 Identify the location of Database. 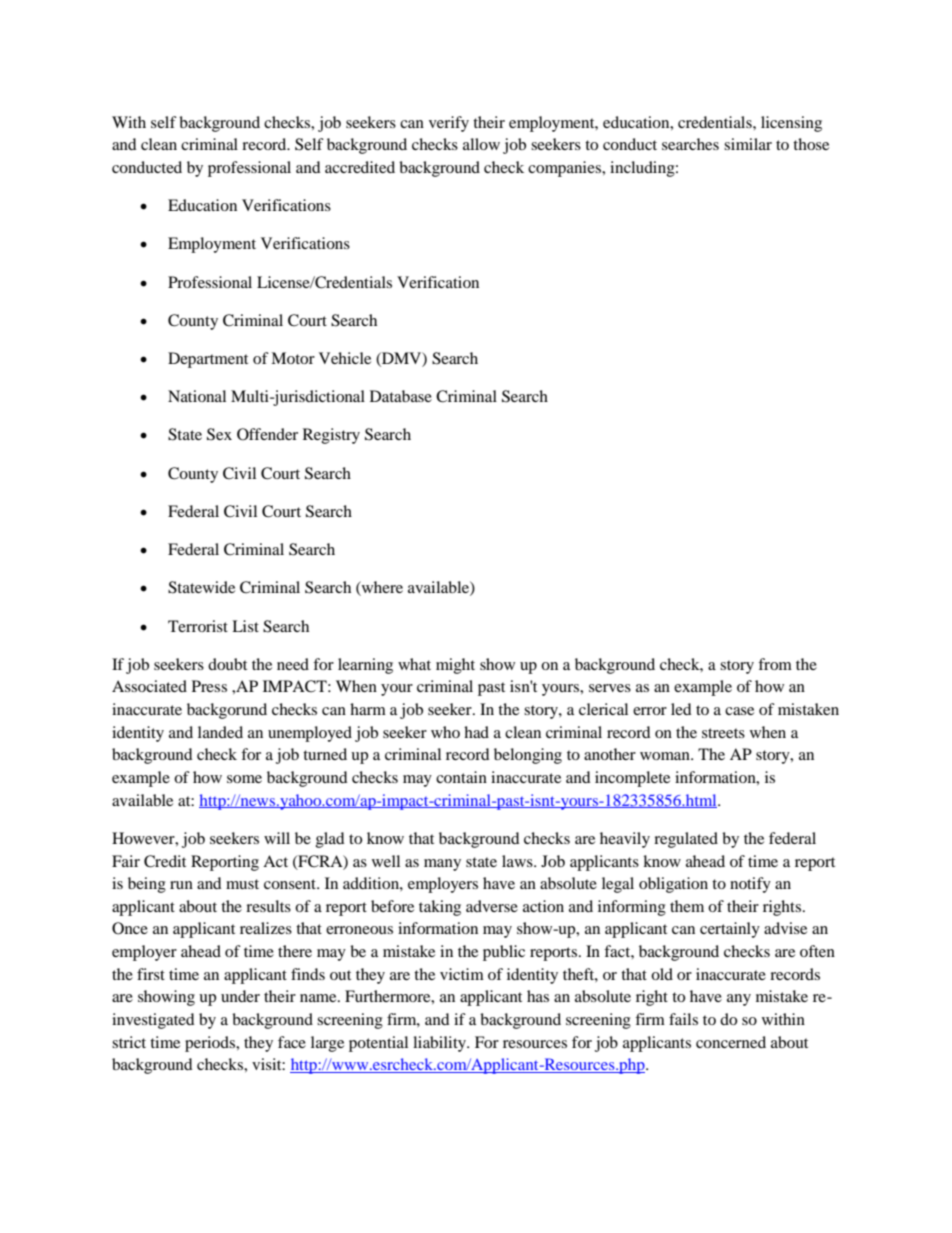
(401, 396).
